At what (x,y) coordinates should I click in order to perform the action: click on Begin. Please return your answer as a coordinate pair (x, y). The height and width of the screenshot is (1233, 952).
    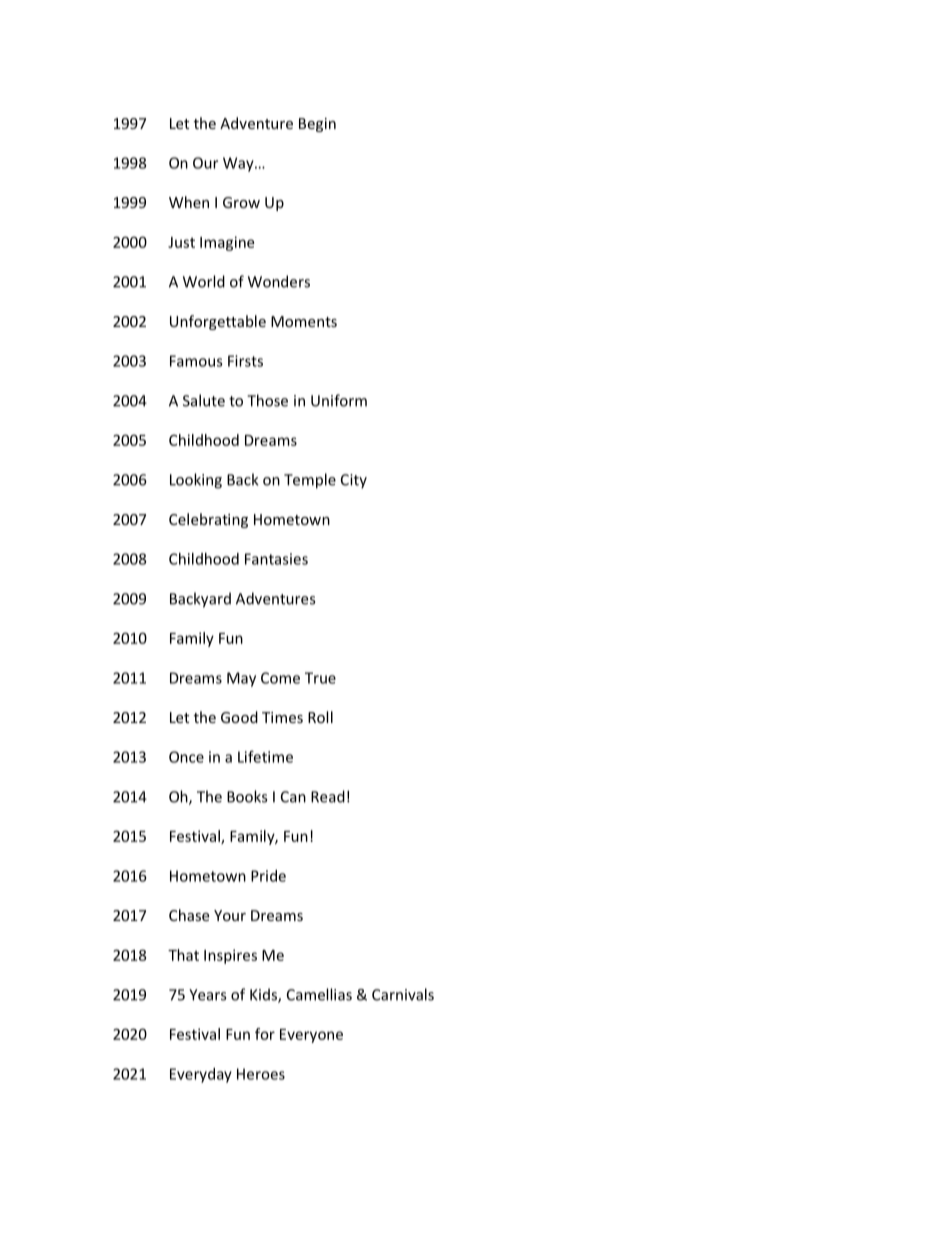
    Looking at the image, I should click on (317, 125).
